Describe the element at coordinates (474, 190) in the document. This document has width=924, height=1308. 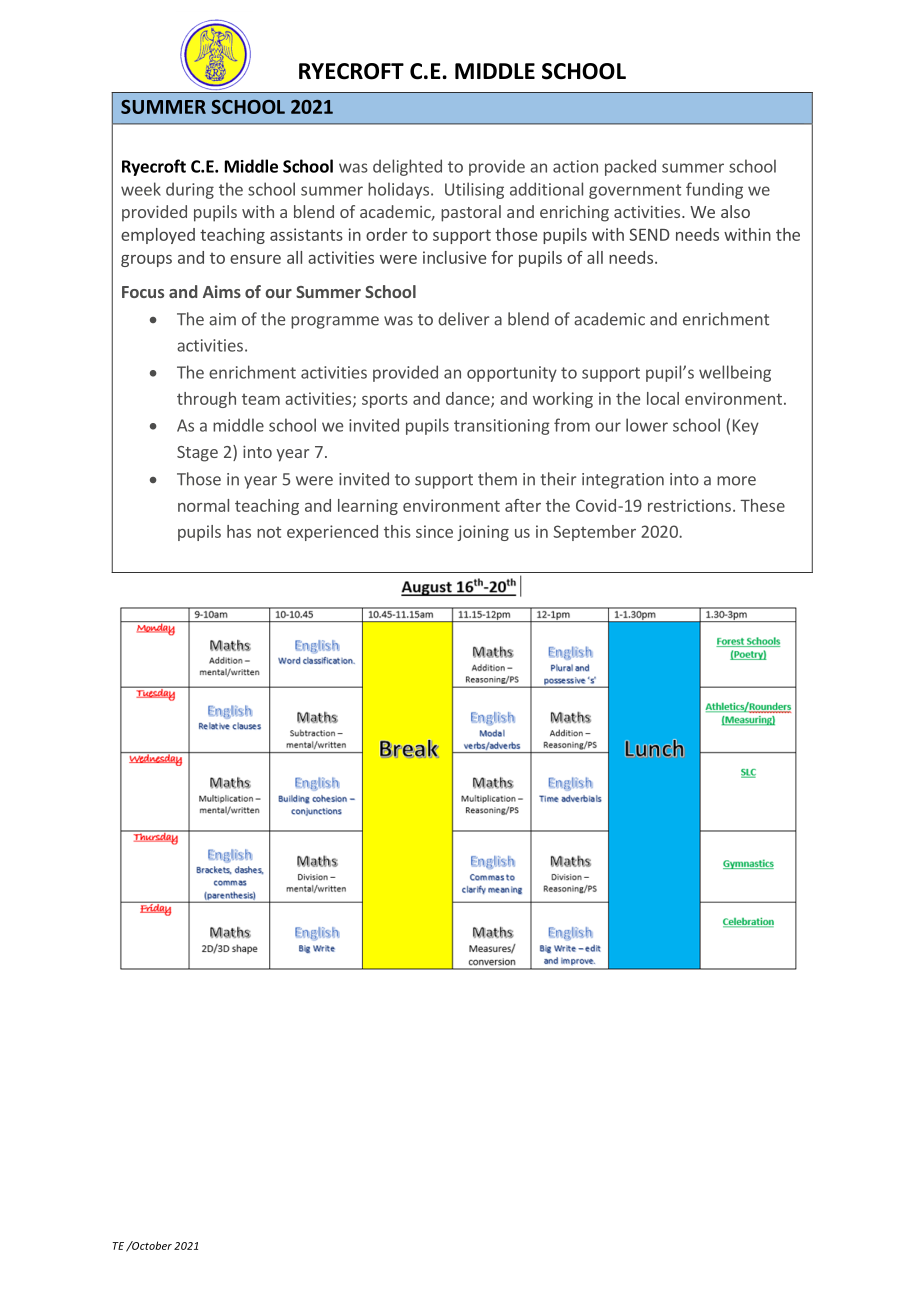
I see `Utilising` at that location.
